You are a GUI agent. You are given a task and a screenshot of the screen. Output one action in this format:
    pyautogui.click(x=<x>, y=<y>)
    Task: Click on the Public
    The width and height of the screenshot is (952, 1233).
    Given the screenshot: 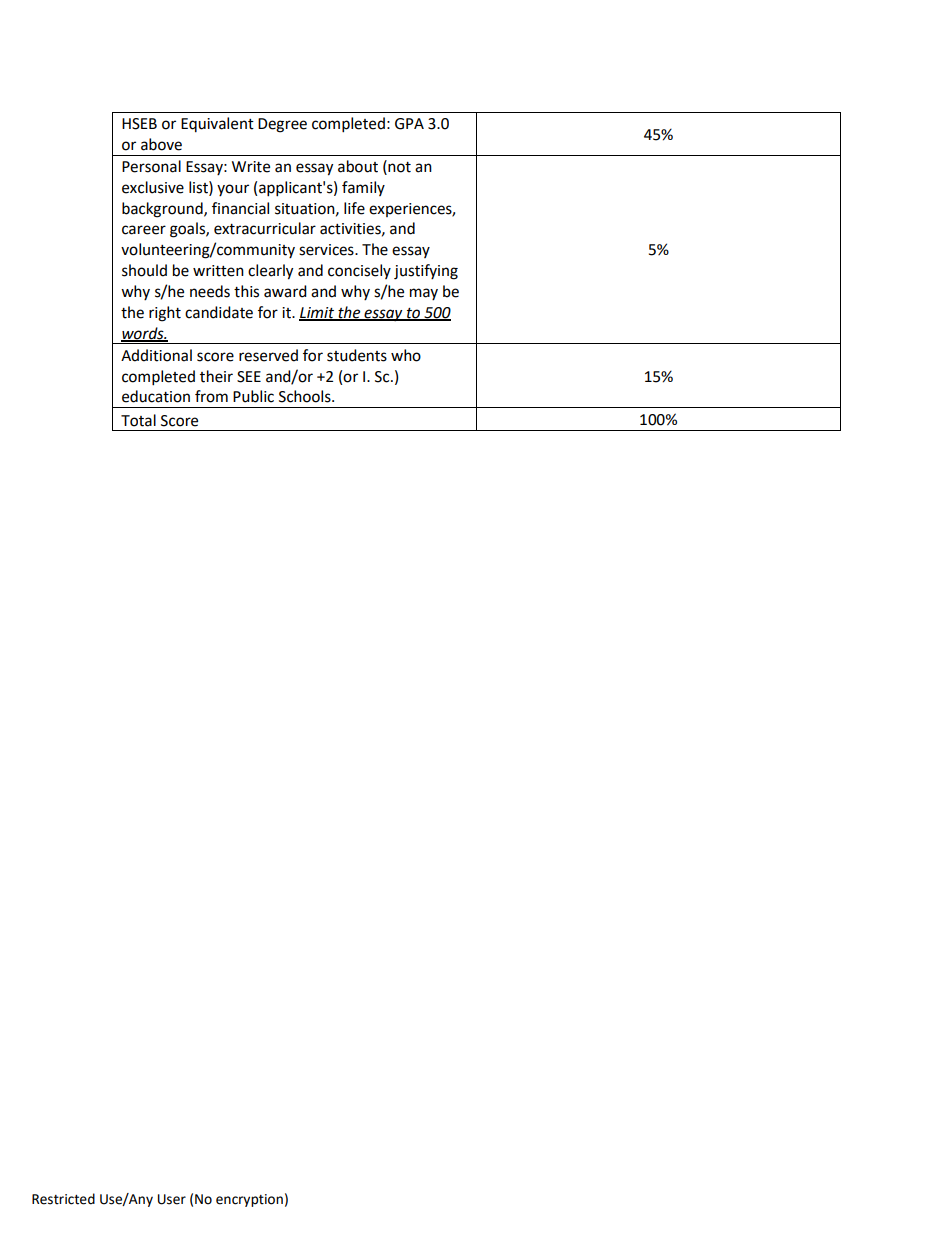 What is the action you would take?
    pyautogui.click(x=253, y=396)
